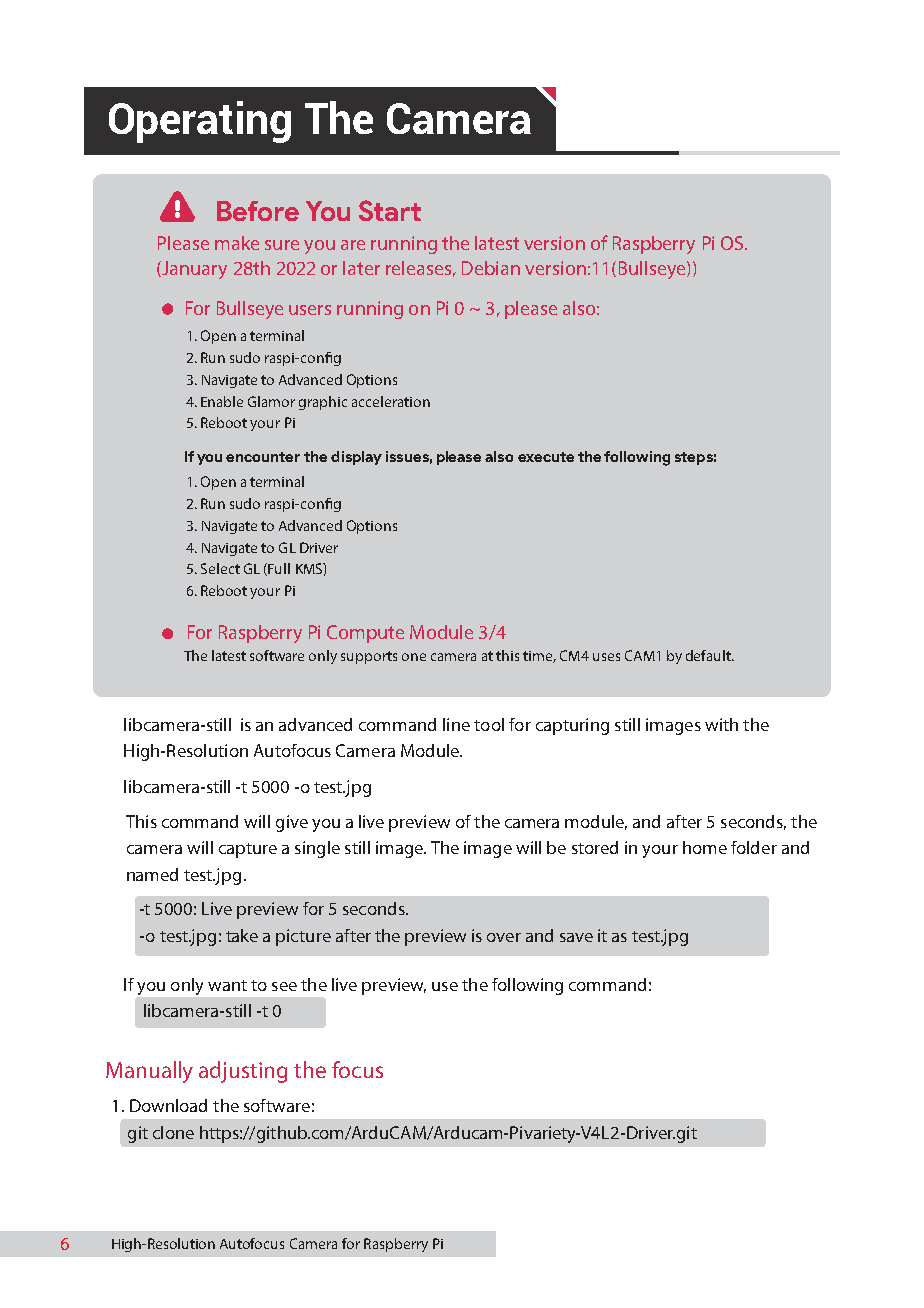  Describe the element at coordinates (491, 268) in the image. I see `Debian` at that location.
